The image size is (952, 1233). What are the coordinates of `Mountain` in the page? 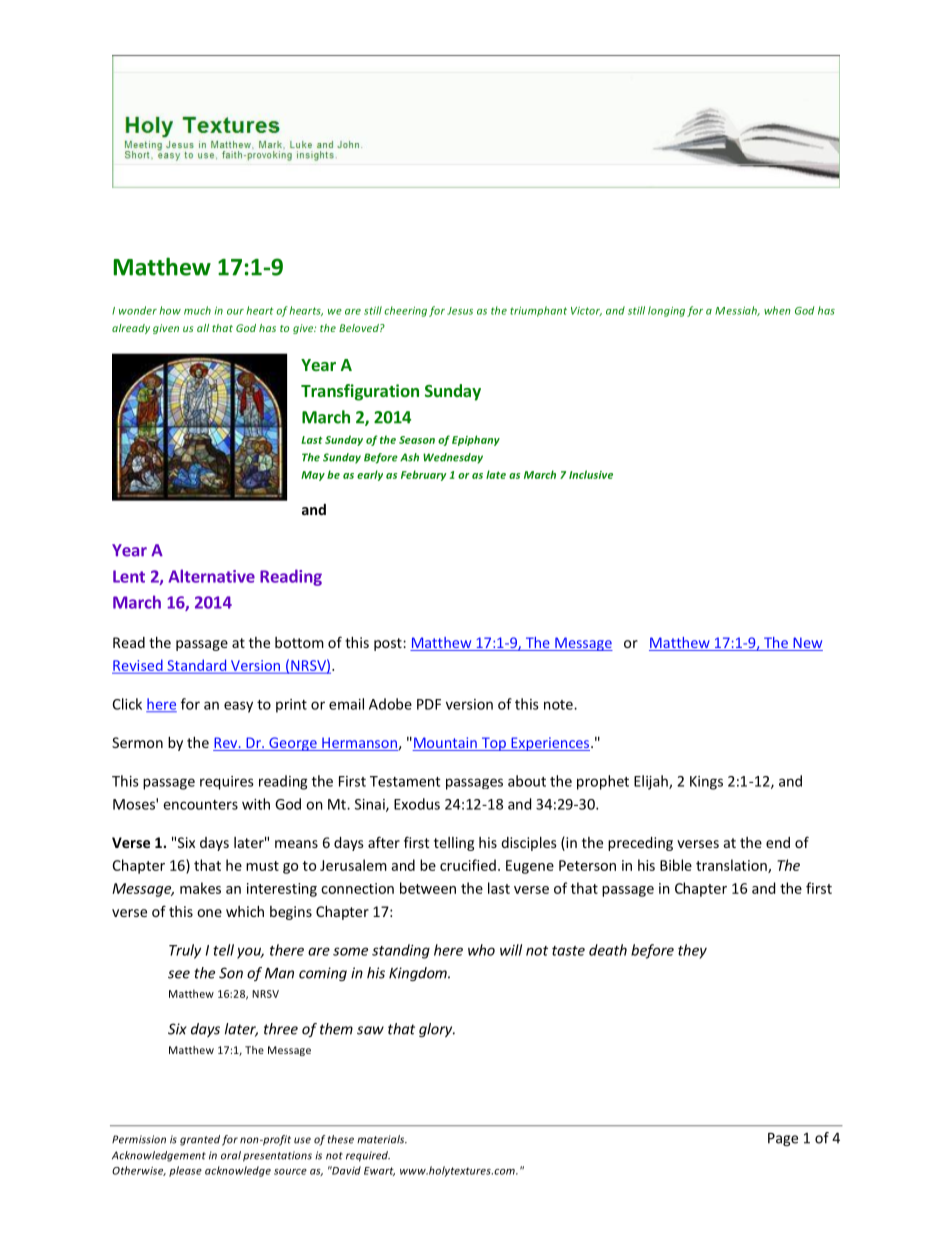 It's located at (445, 744).
